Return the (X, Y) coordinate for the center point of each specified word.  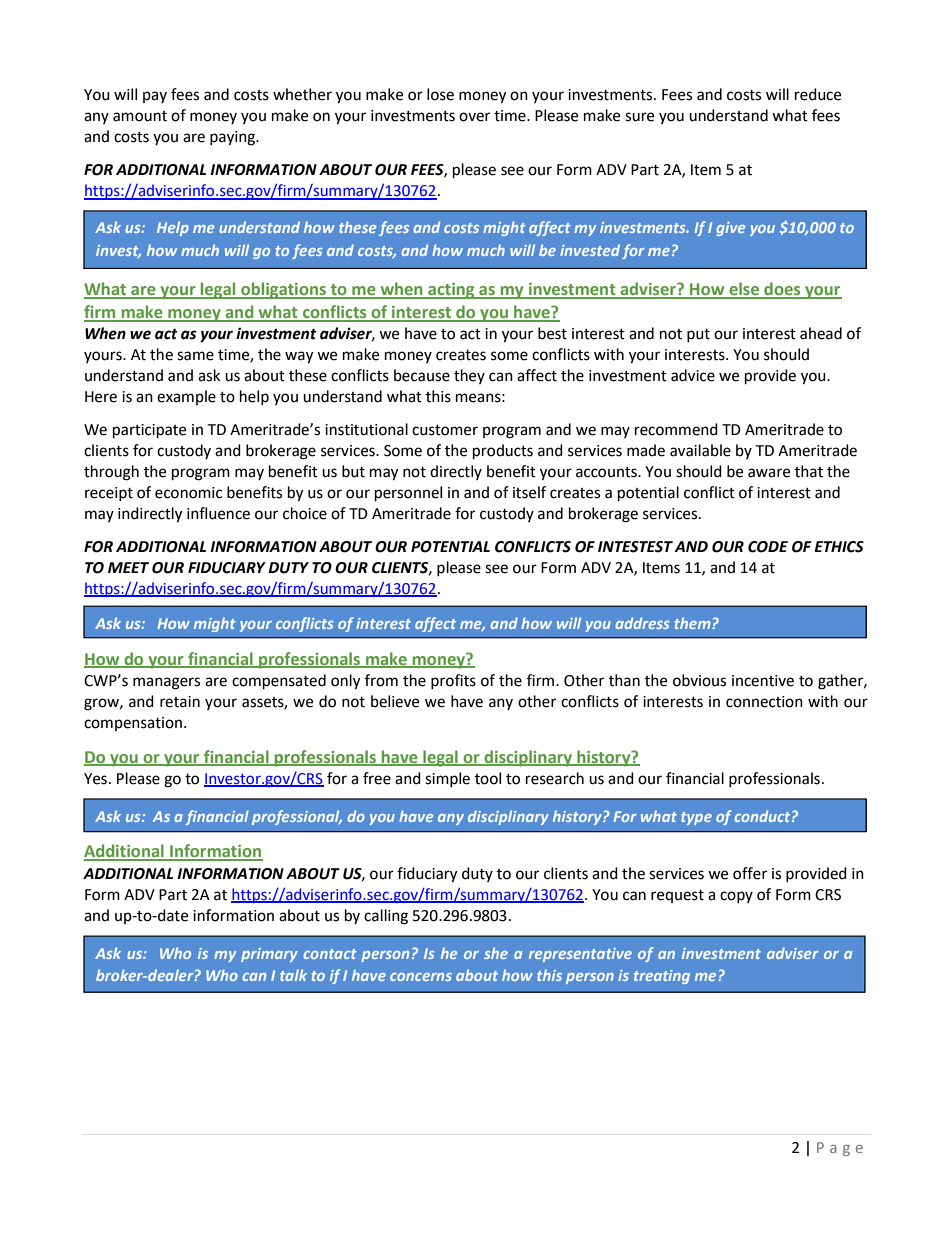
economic (188, 493)
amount (140, 116)
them (694, 623)
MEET (128, 567)
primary (269, 955)
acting (451, 291)
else (744, 290)
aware (769, 473)
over (474, 117)
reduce (818, 94)
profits (453, 681)
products (503, 452)
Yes (95, 779)
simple (447, 779)
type (696, 818)
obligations (284, 290)
